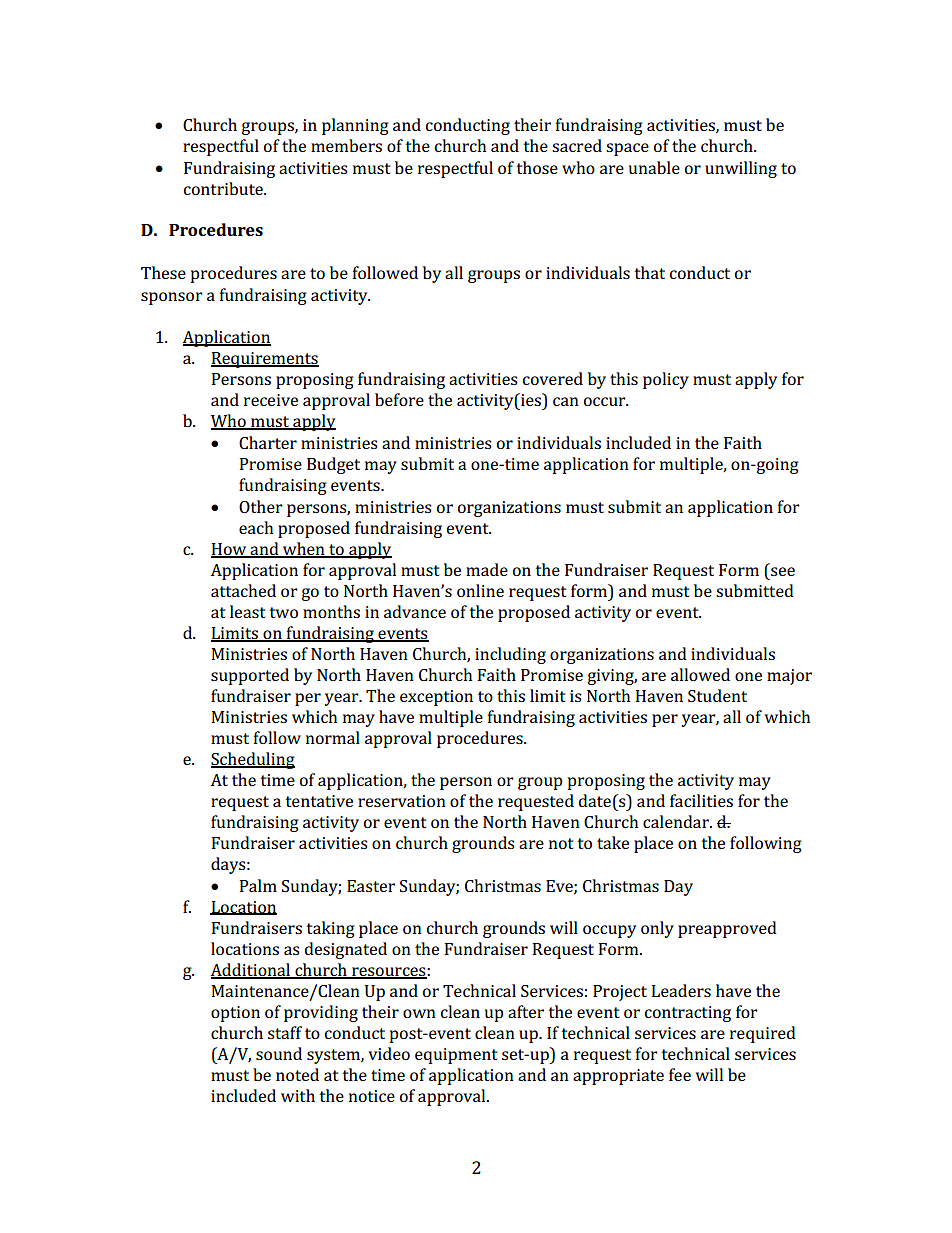 This page has width=952, height=1233. What do you see at coordinates (701, 800) in the page?
I see `facilities` at bounding box center [701, 800].
